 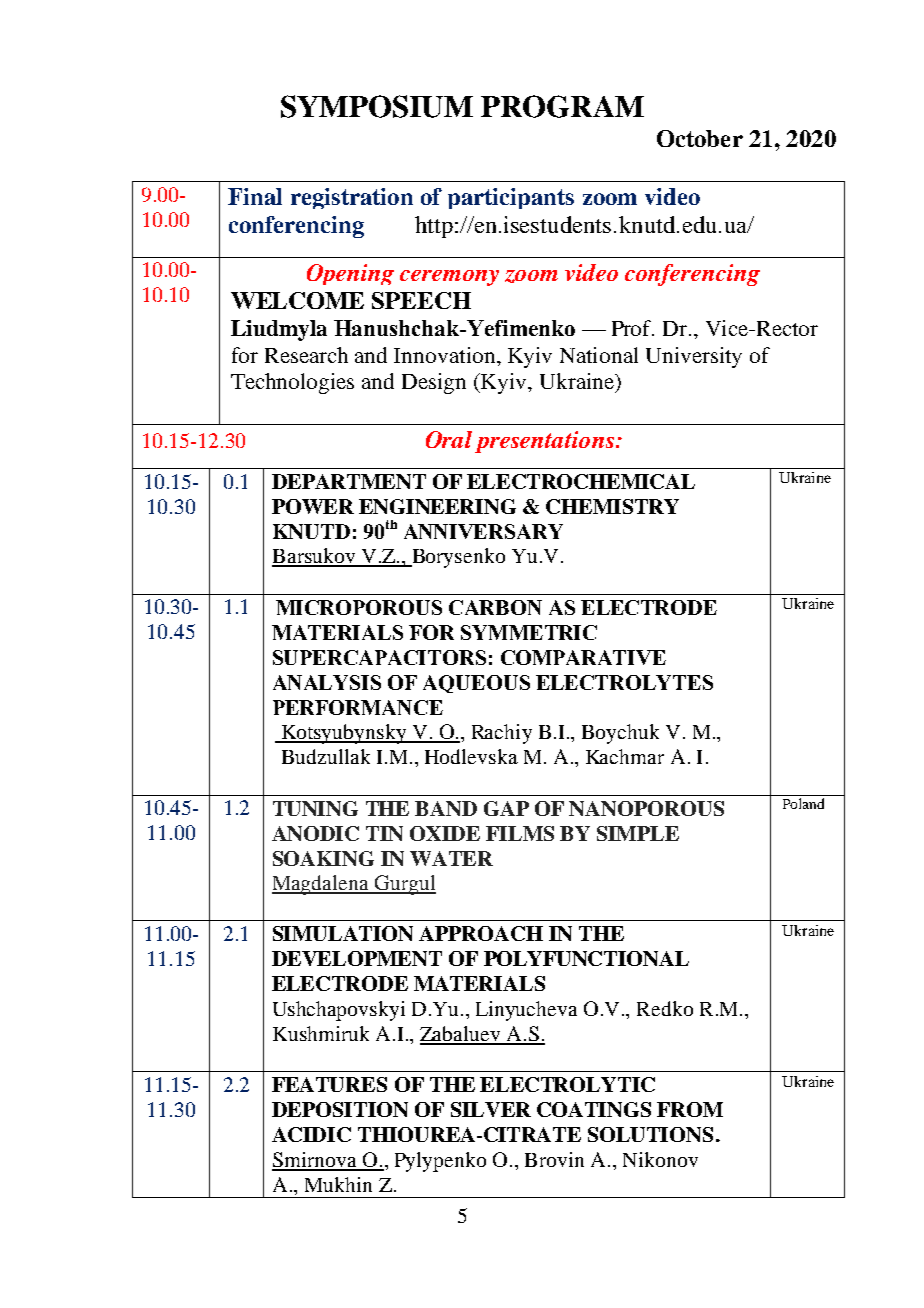 I want to click on GAP, so click(x=506, y=808).
